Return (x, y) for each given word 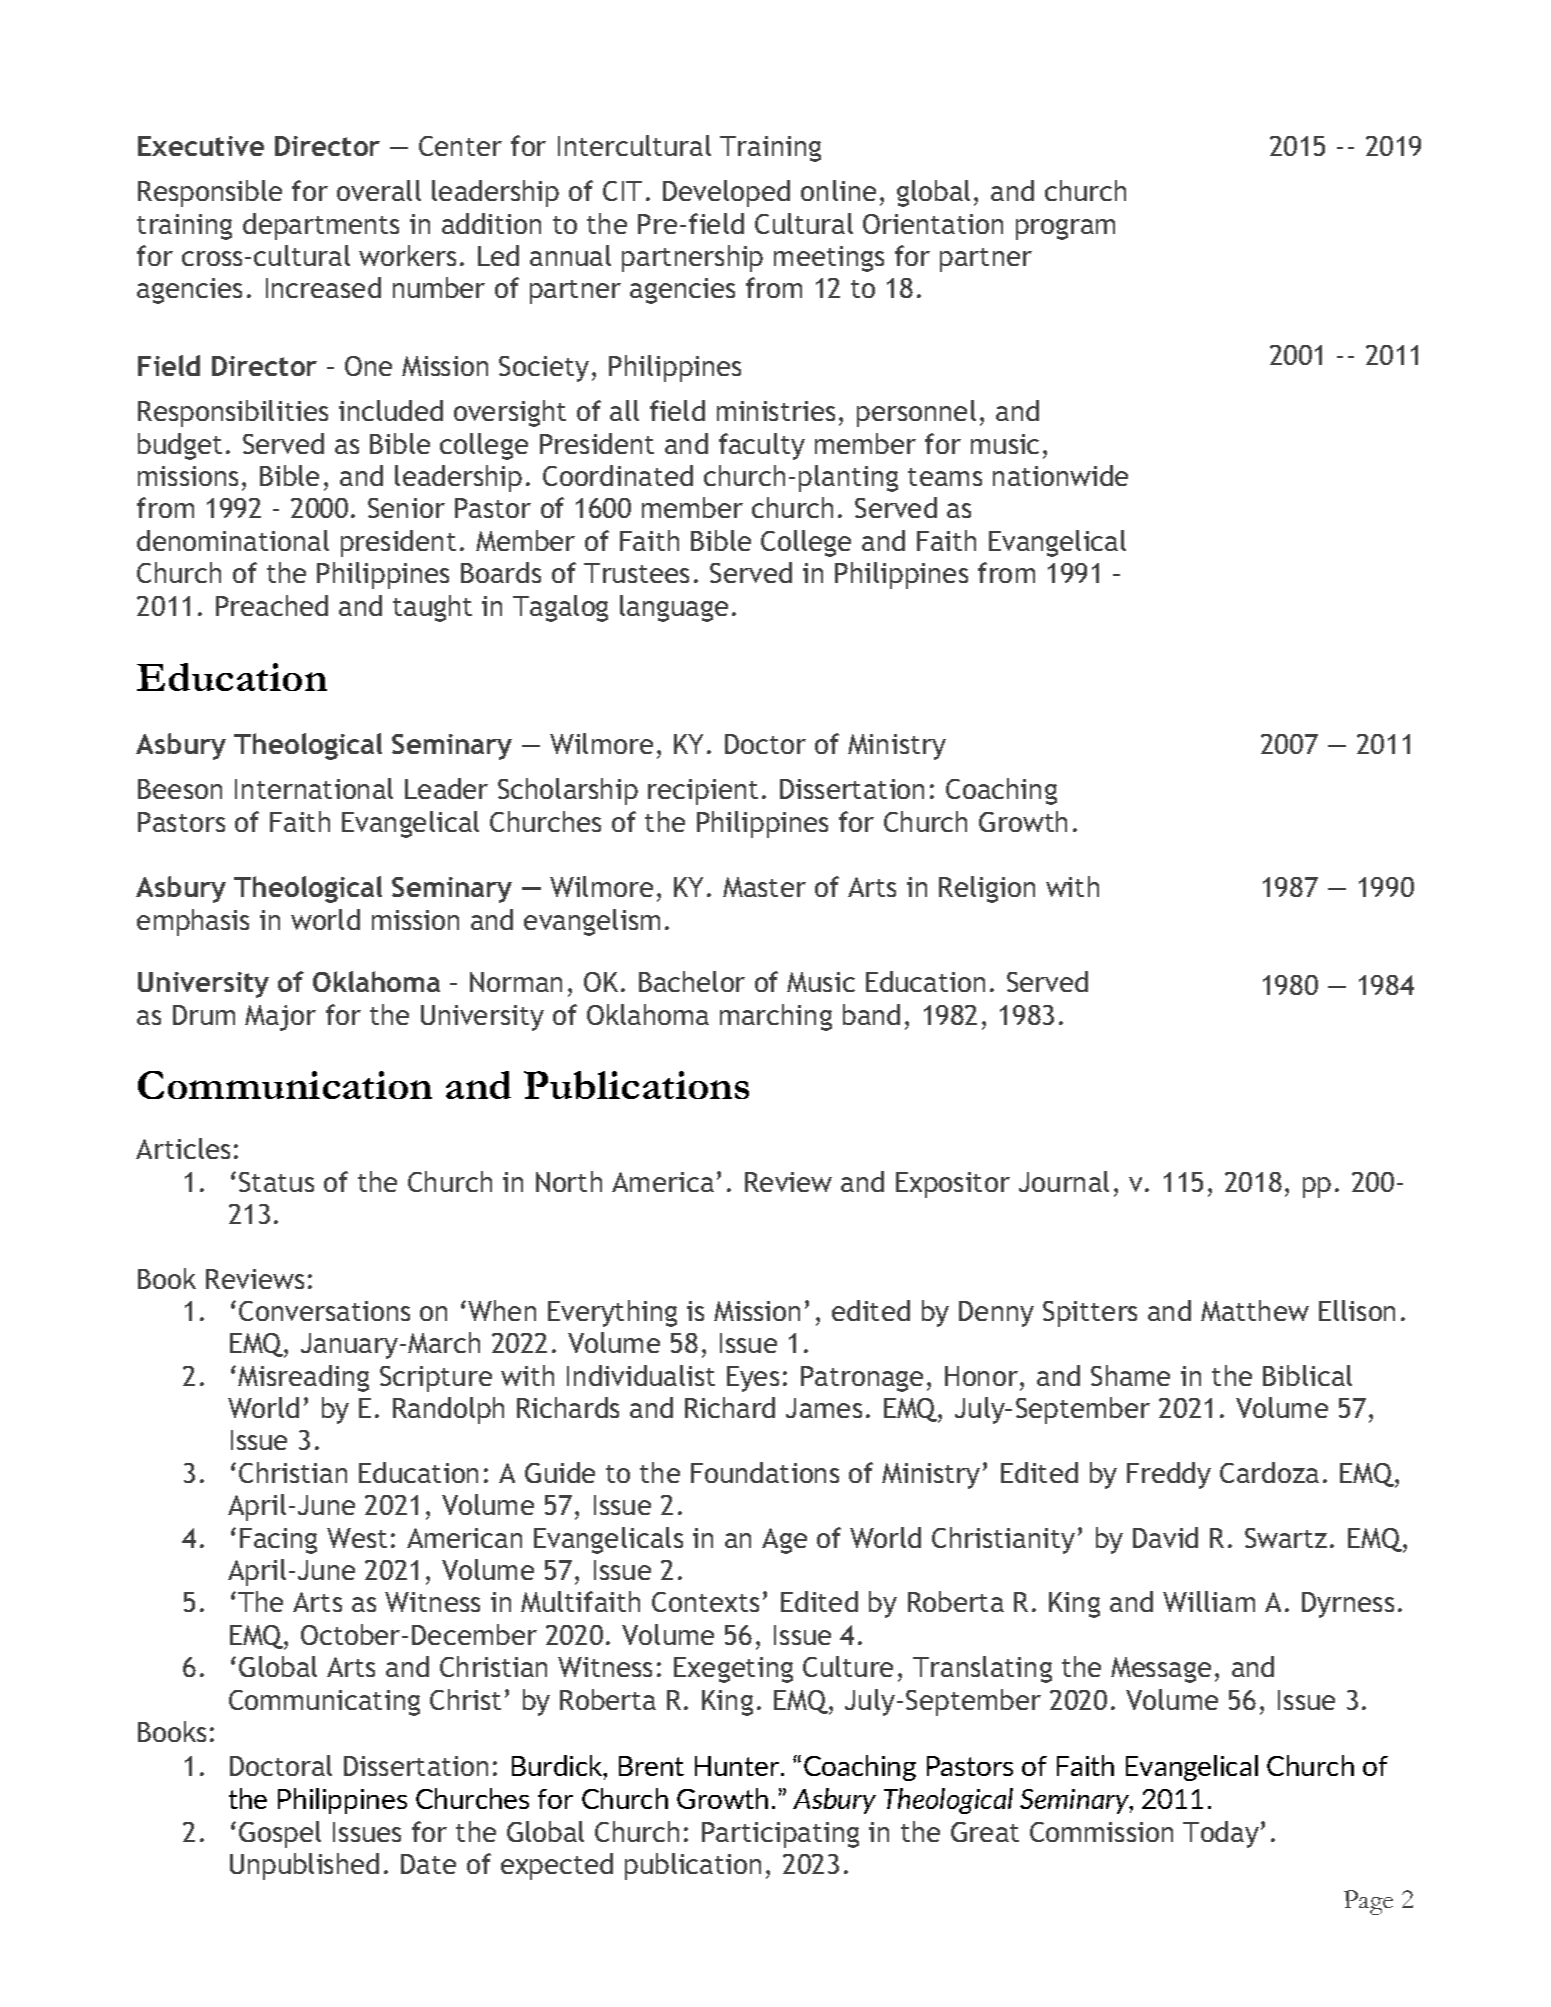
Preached (272, 605)
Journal (1064, 1181)
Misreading (303, 1378)
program (1065, 229)
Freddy (1169, 1475)
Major (280, 1018)
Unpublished (304, 1866)
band (871, 1014)
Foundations (765, 1472)
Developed (726, 193)
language (674, 608)
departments (321, 226)
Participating (780, 1835)
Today (1221, 1834)
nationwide (1060, 475)
